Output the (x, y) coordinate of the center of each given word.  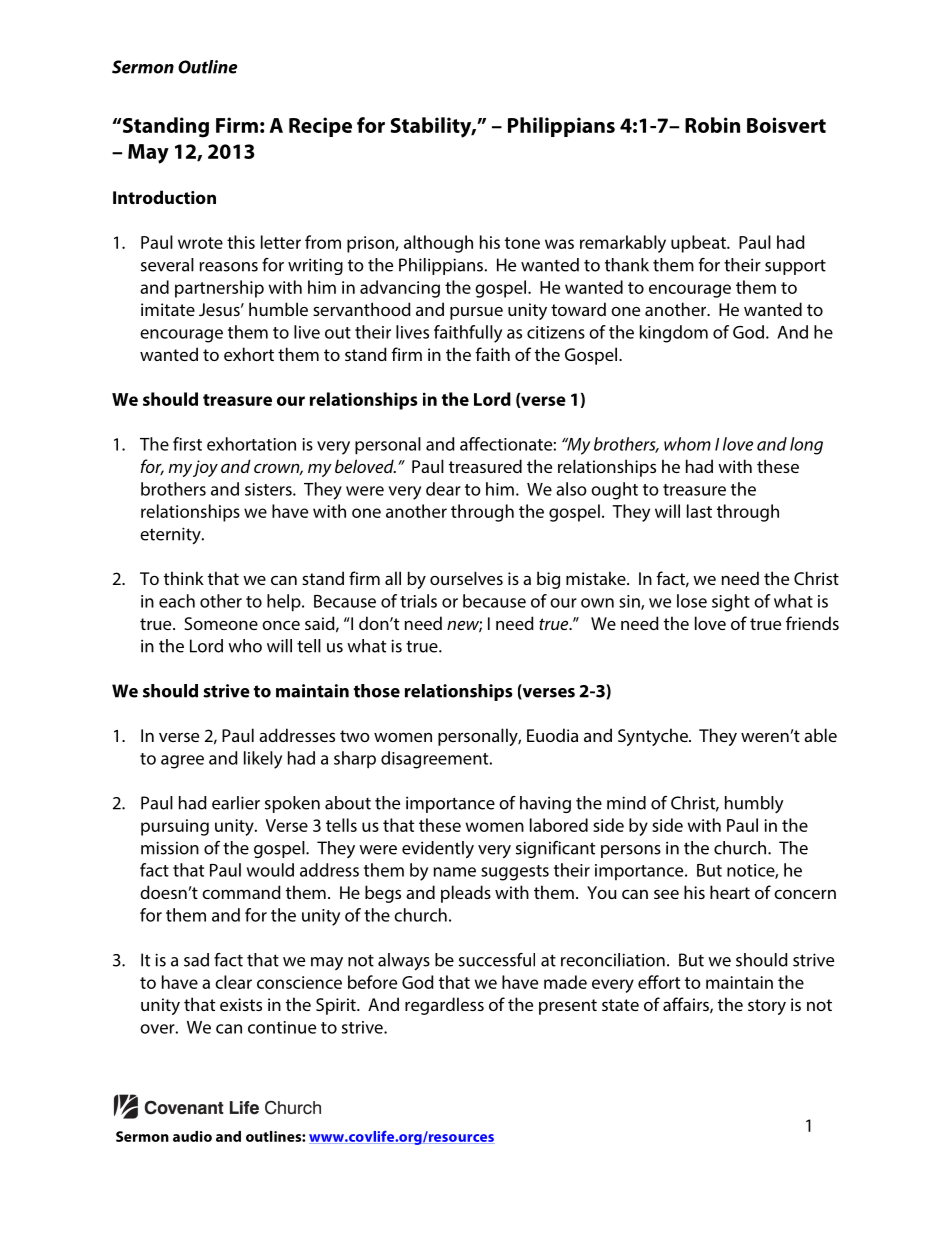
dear (443, 489)
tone (522, 243)
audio (192, 1136)
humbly (754, 804)
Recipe (320, 127)
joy (205, 468)
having (545, 804)
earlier (236, 803)
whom (687, 444)
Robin (712, 125)
